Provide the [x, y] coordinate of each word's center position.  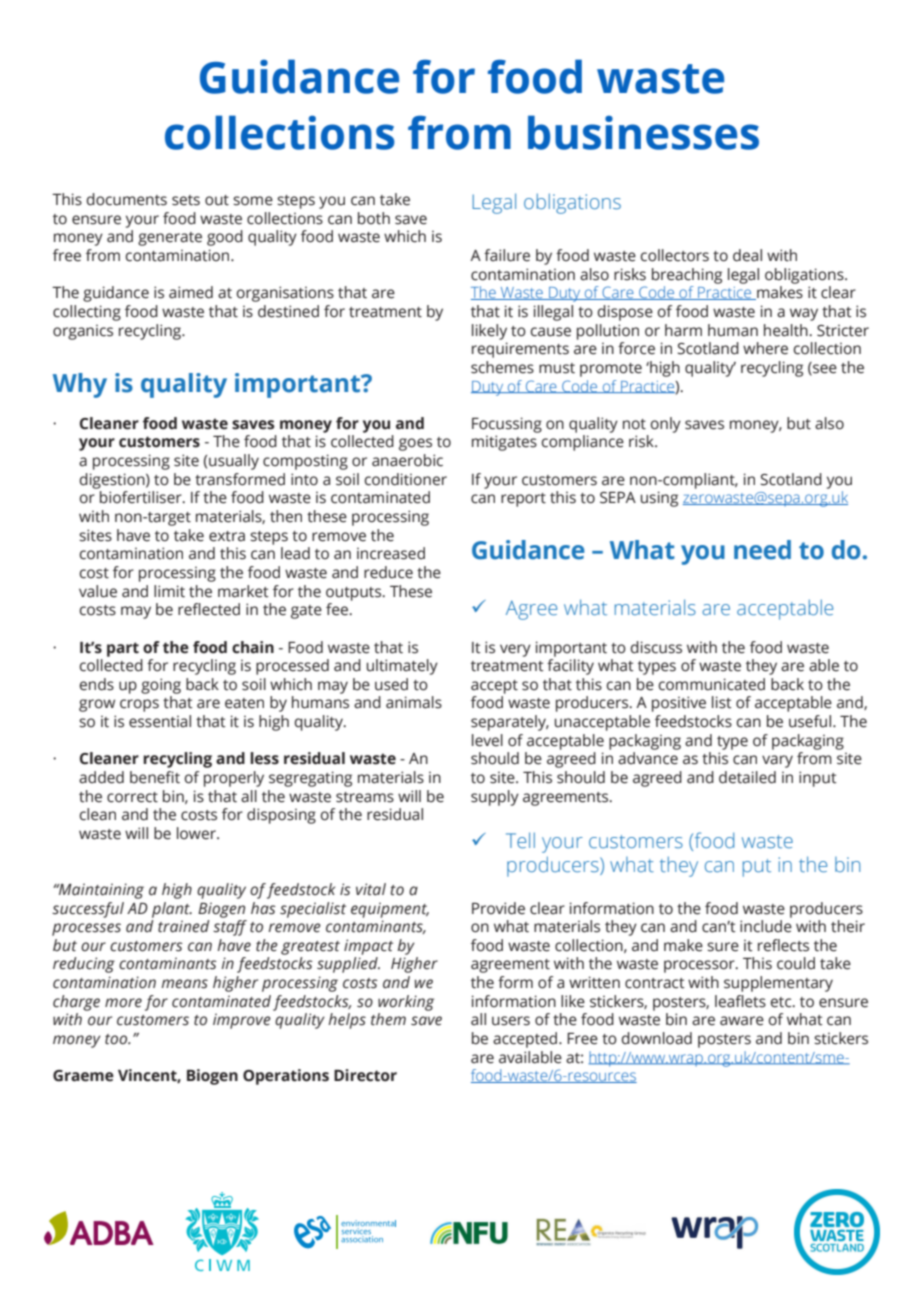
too [117, 1039]
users [511, 1021]
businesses [643, 132]
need [762, 550]
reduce [388, 572]
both [374, 218]
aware [742, 1021]
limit [169, 591]
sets [186, 200]
